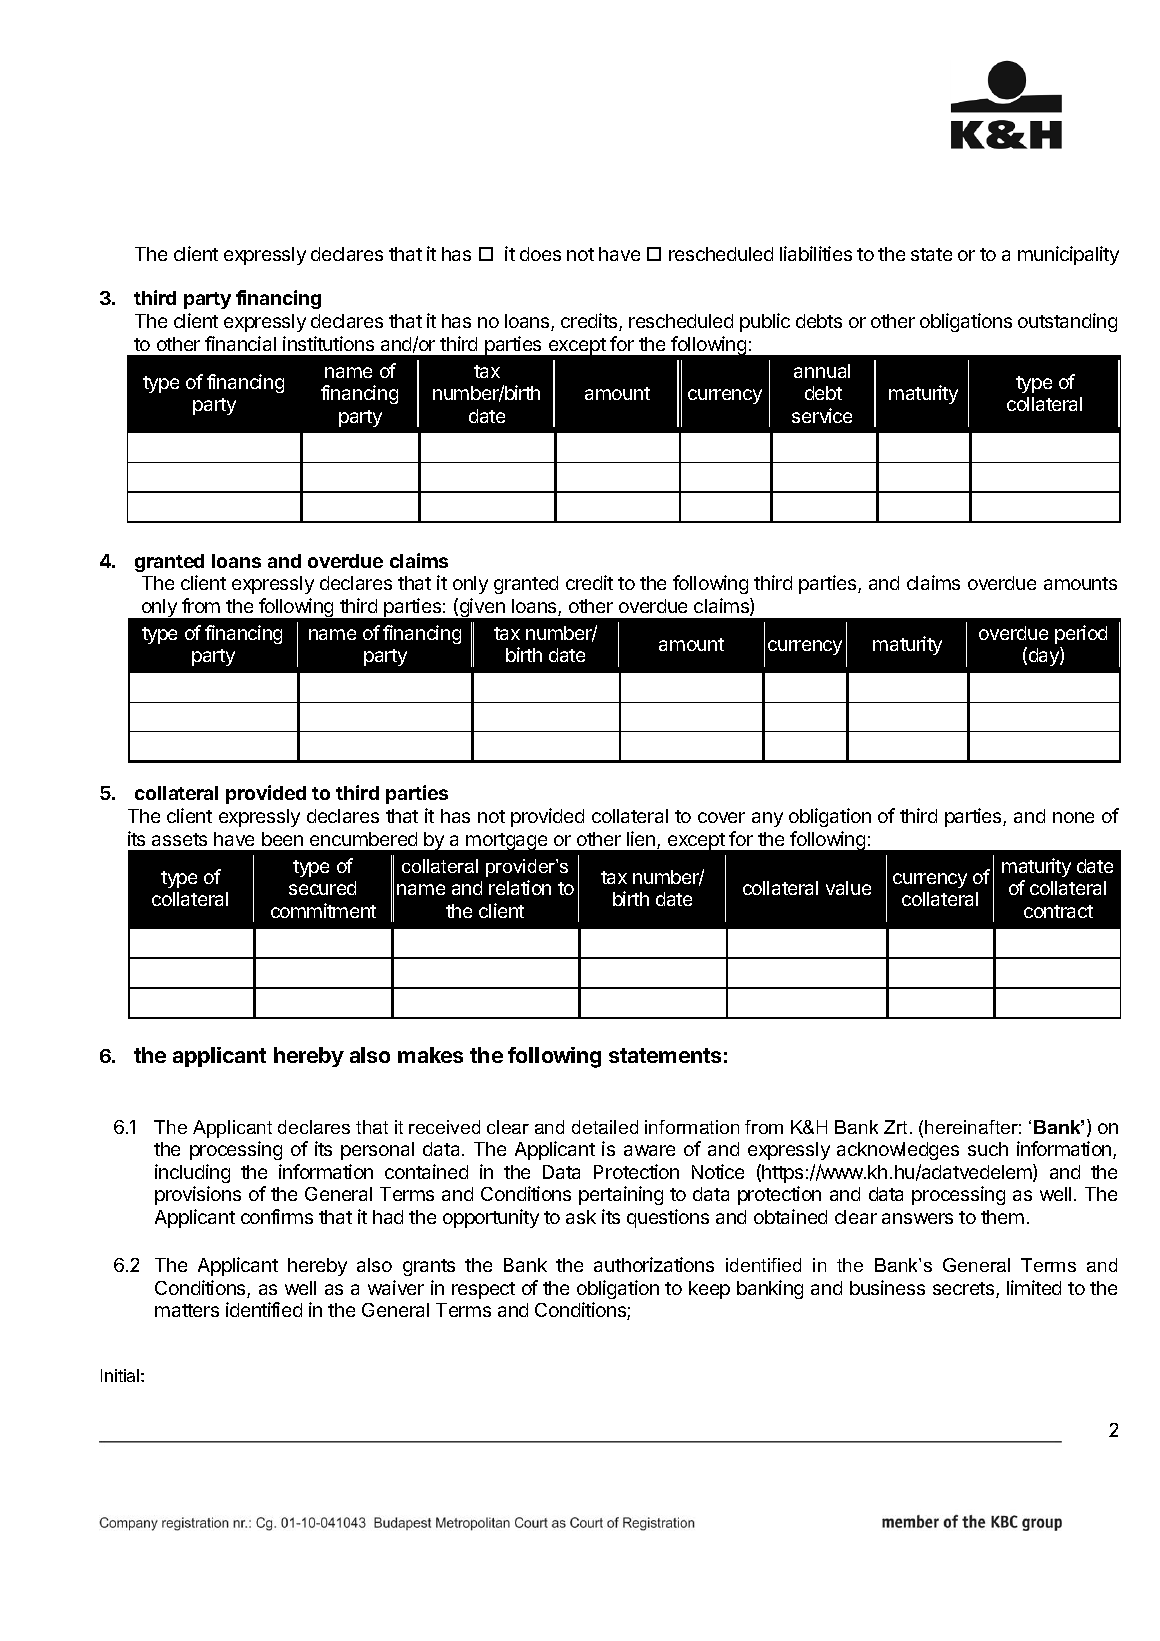  Describe the element at coordinates (540, 254) in the page. I see `does` at that location.
